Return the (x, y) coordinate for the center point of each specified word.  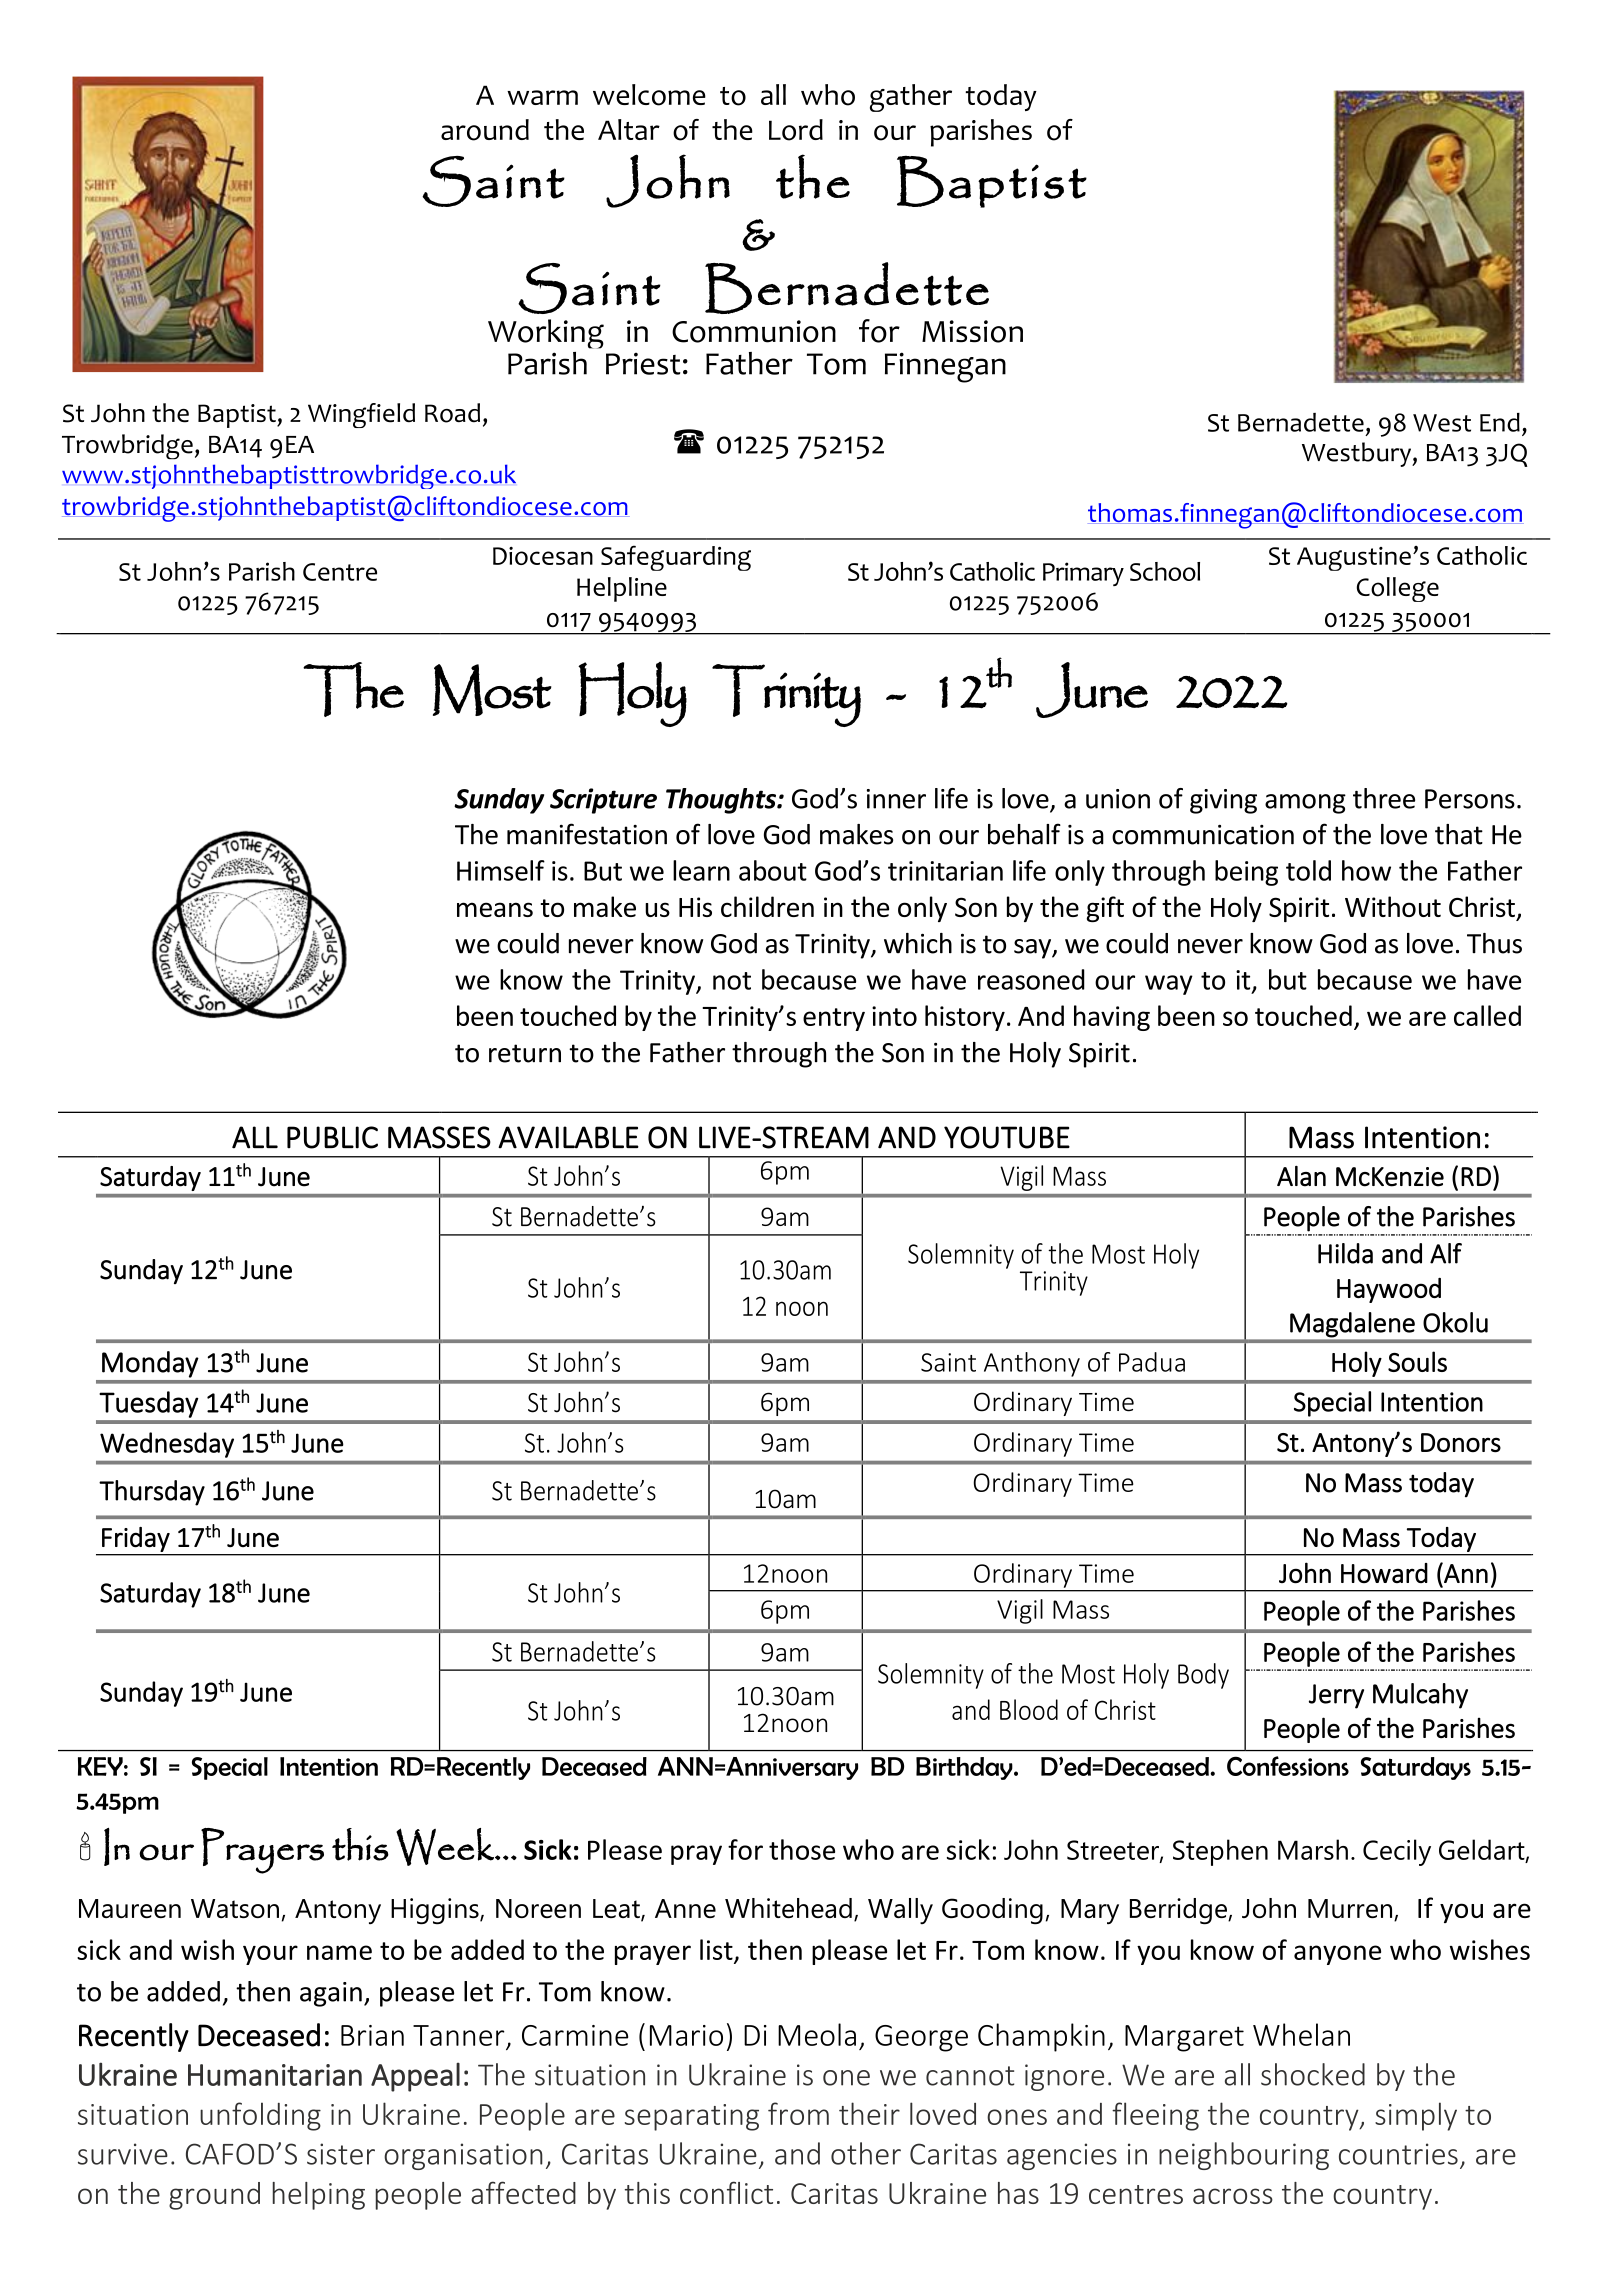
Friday (136, 1539)
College (1397, 589)
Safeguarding (676, 558)
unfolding (260, 2116)
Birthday (965, 1768)
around (485, 130)
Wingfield (361, 415)
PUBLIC (332, 1137)
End (1500, 422)
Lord (796, 130)
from (798, 2113)
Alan (1301, 1176)
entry (834, 1019)
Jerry (1336, 1696)
